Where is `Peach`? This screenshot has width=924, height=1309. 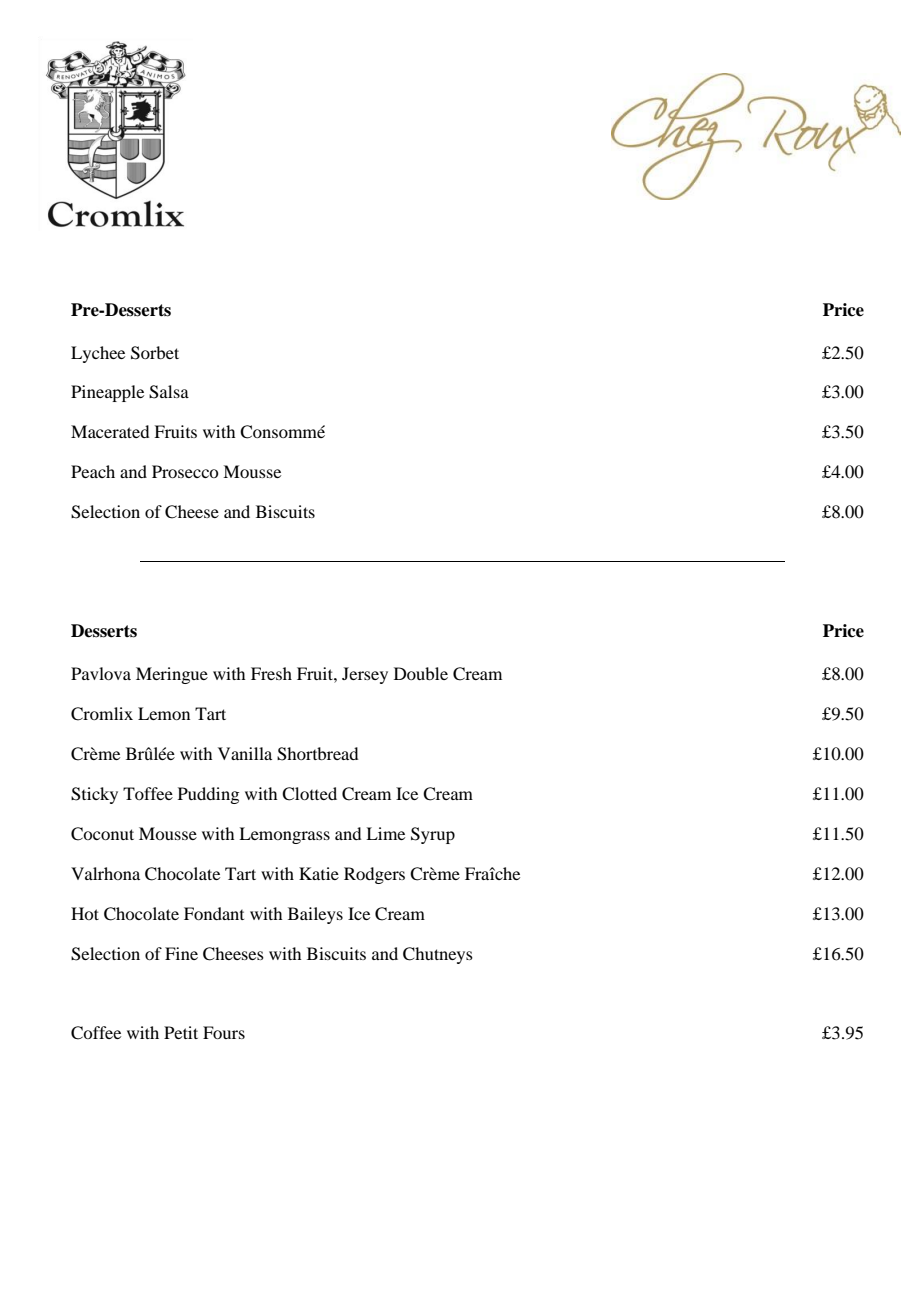
Peach is located at coordinates (93, 471).
